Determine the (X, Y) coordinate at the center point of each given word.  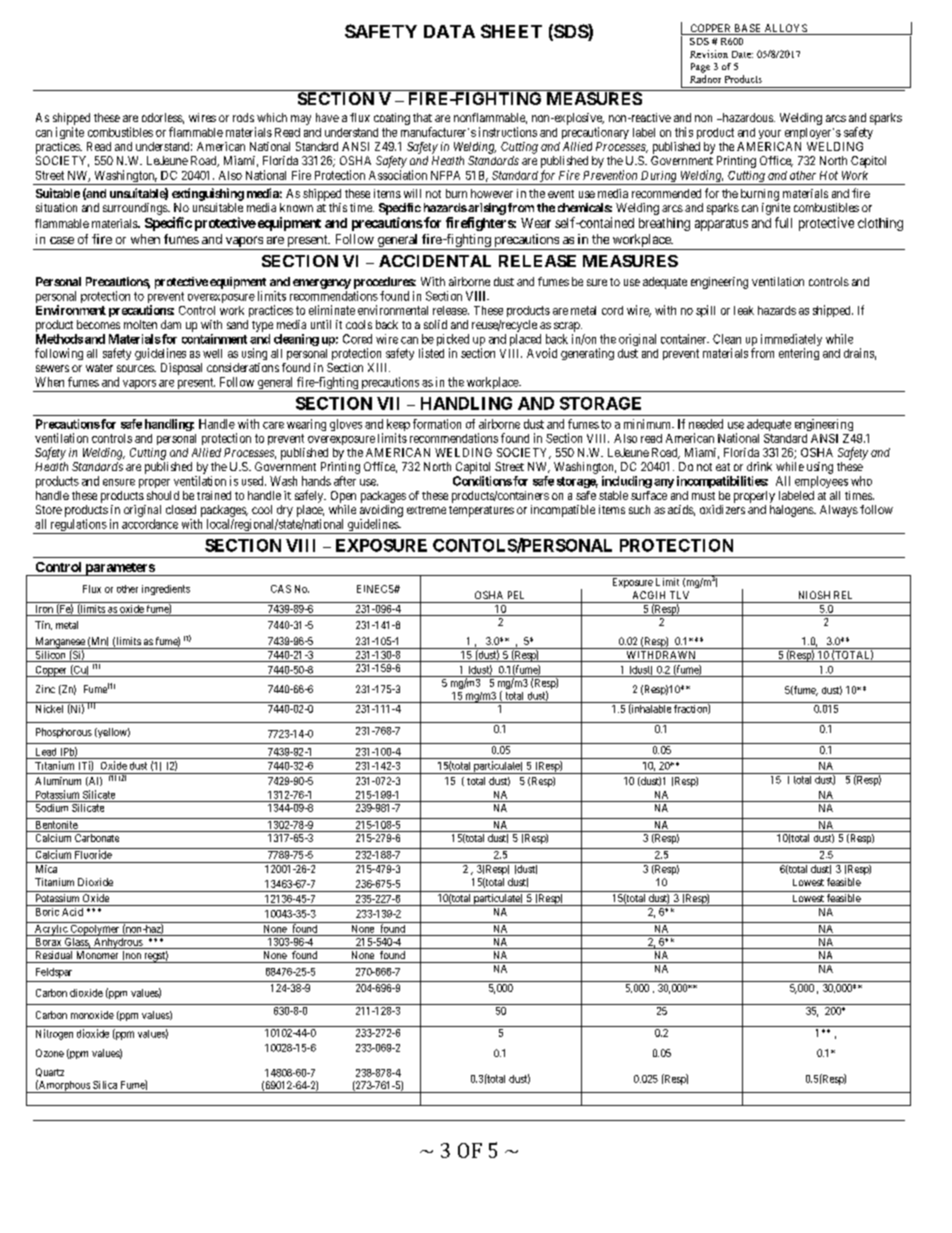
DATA (449, 31)
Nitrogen (54, 1034)
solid (435, 324)
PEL (516, 595)
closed (181, 509)
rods (243, 117)
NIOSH (814, 595)
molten (140, 324)
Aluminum (58, 781)
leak (744, 310)
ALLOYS (786, 29)
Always (839, 511)
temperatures (481, 511)
